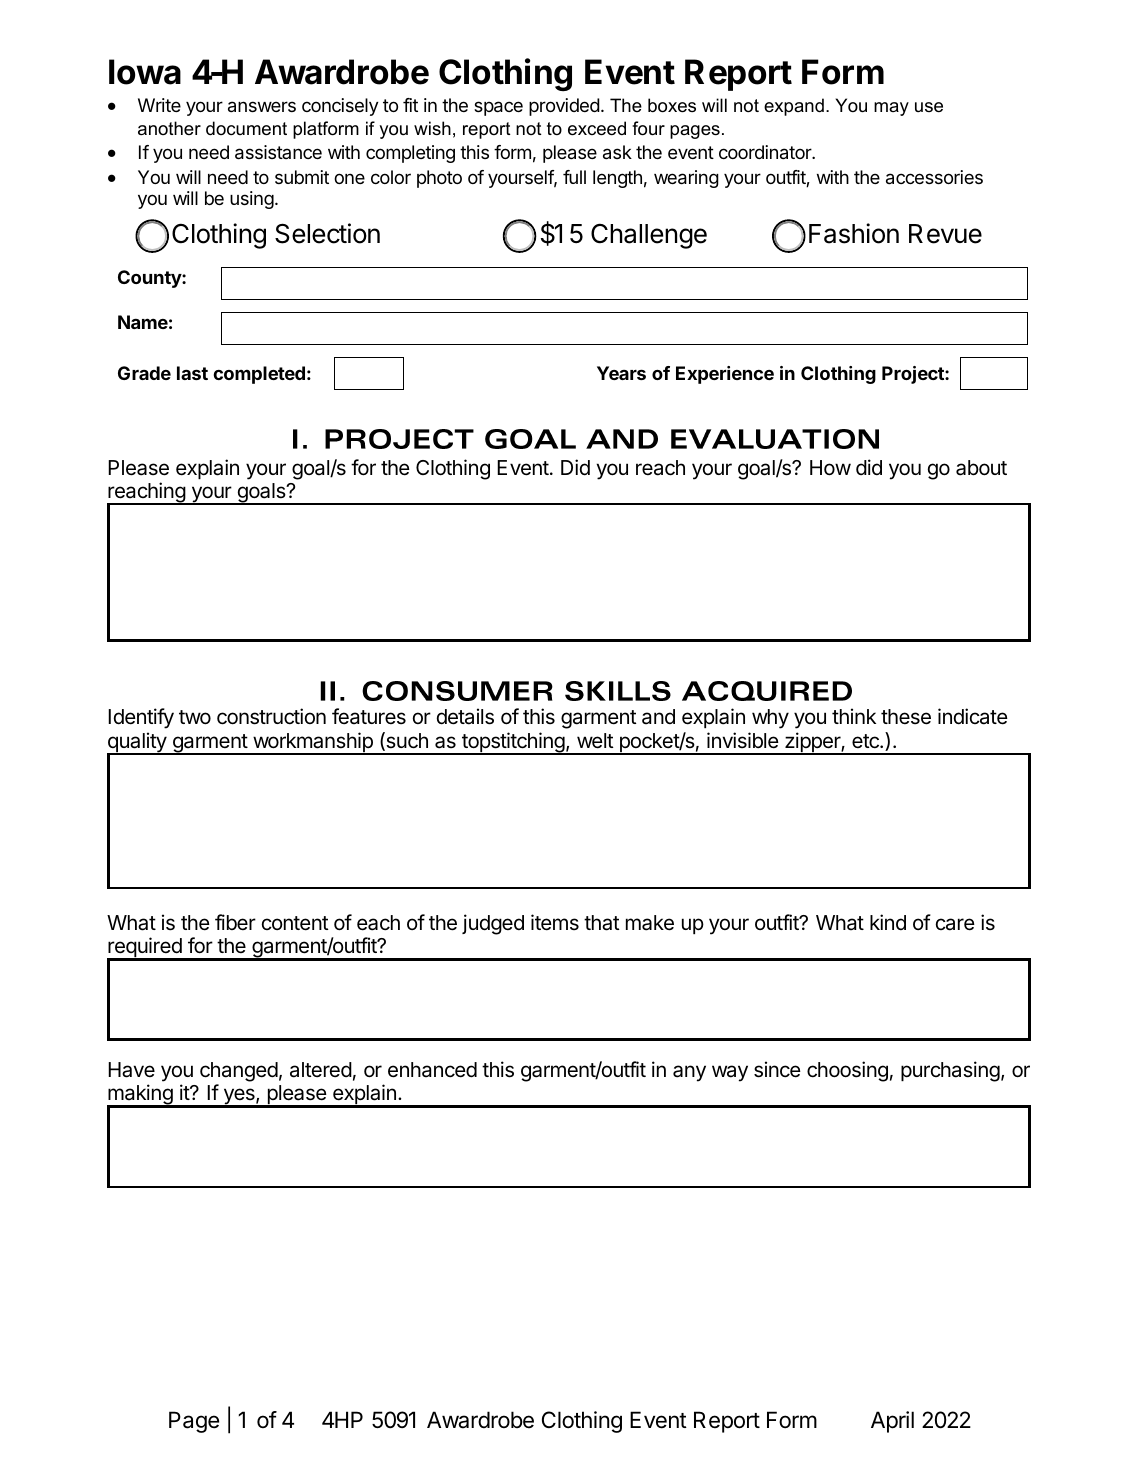 This screenshot has width=1138, height=1473. What do you see at coordinates (259, 375) in the screenshot?
I see `completed` at bounding box center [259, 375].
